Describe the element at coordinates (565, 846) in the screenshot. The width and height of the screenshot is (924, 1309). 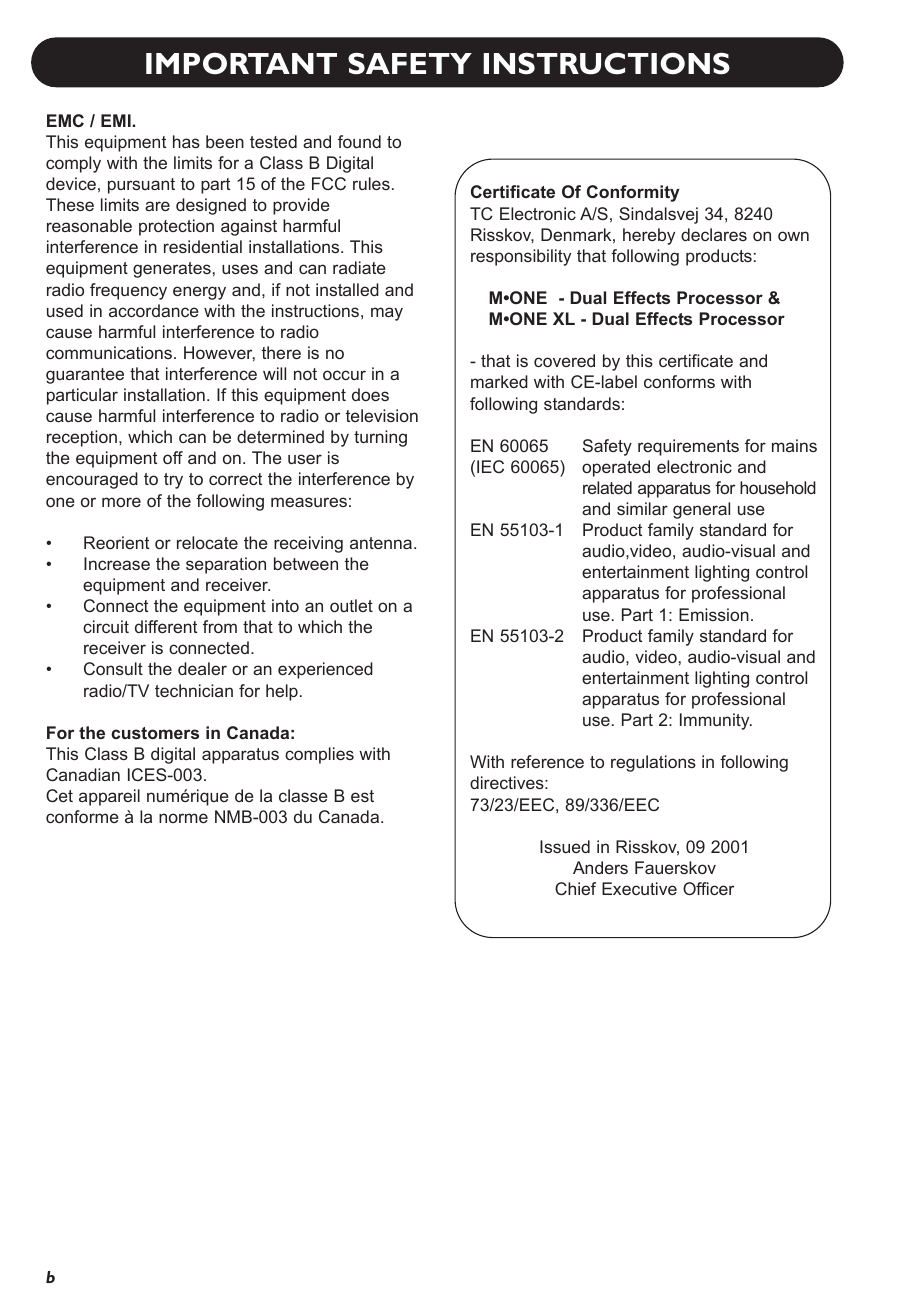
I see `Issued` at that location.
